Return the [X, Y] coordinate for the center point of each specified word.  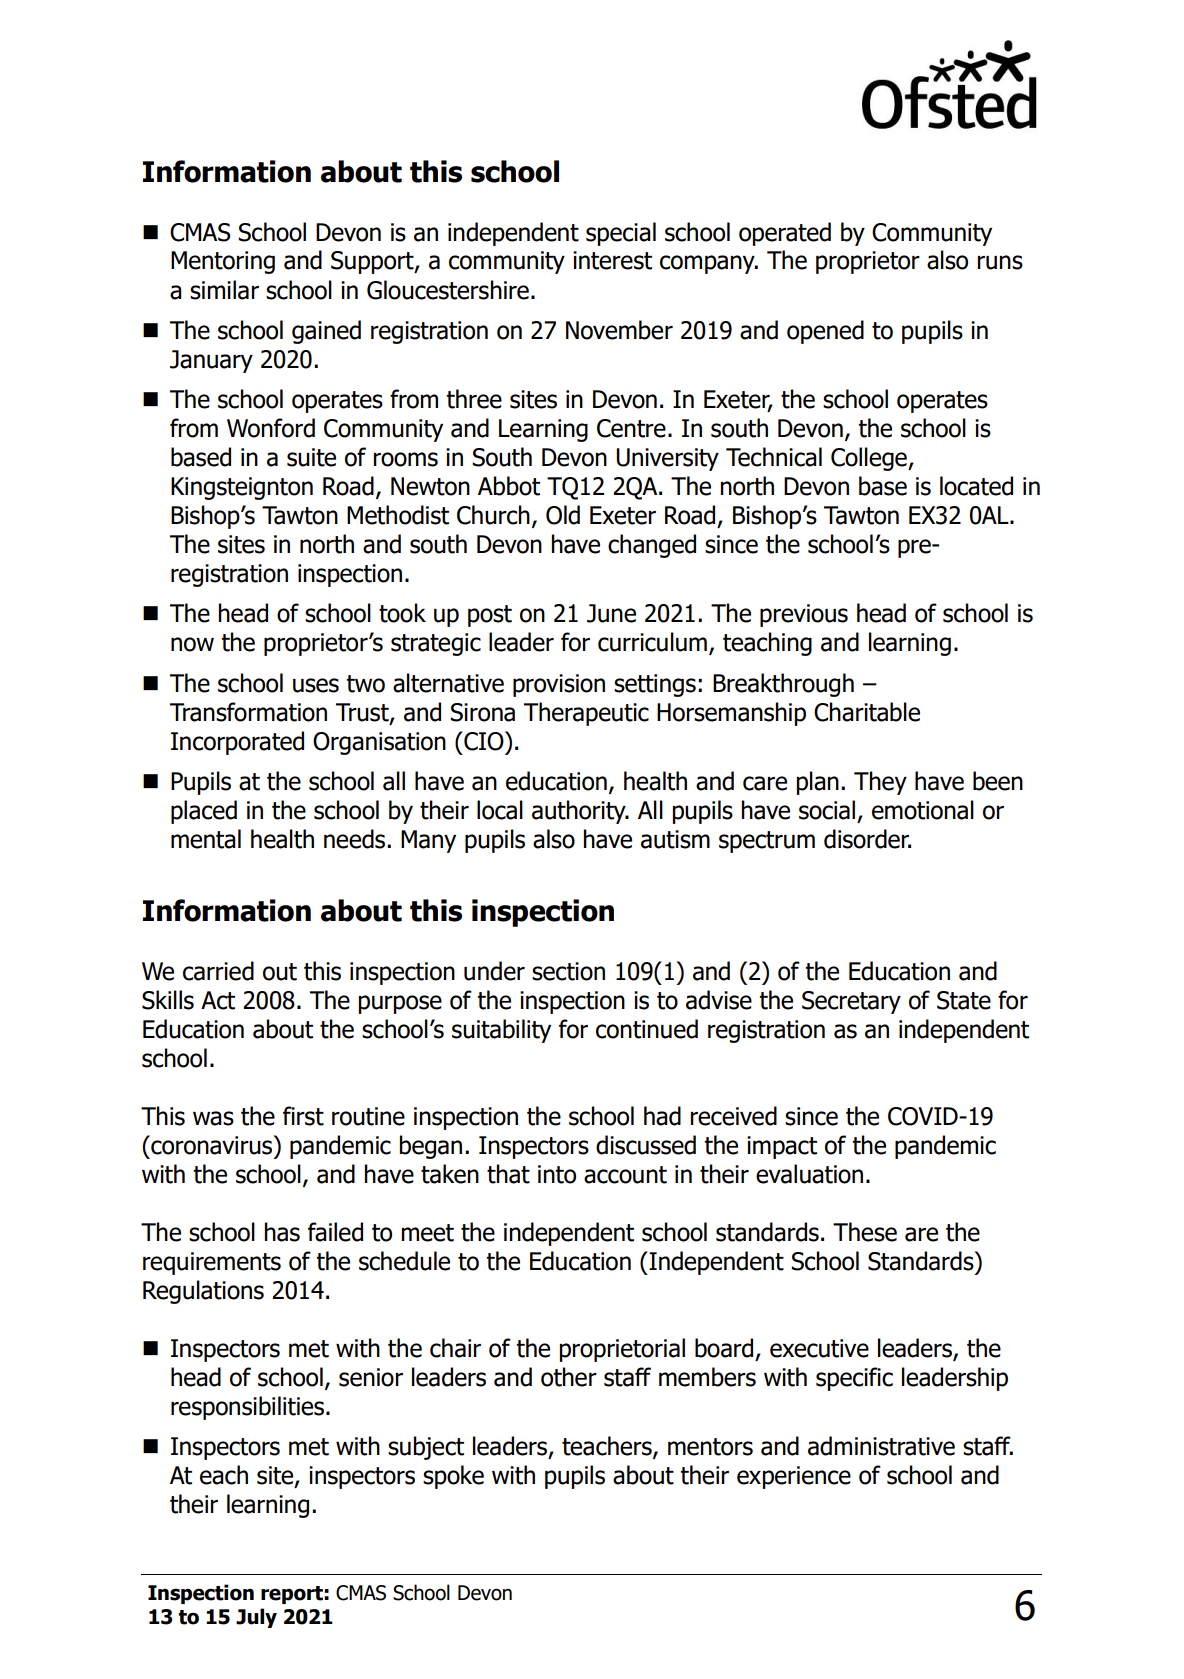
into [557, 1174]
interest [612, 260]
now [192, 644]
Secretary [851, 1002]
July [256, 1618]
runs [1000, 262]
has [282, 1232]
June [611, 613]
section [568, 971]
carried [218, 971]
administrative [881, 1446]
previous [804, 615]
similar [224, 290]
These [865, 1232]
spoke [453, 1477]
